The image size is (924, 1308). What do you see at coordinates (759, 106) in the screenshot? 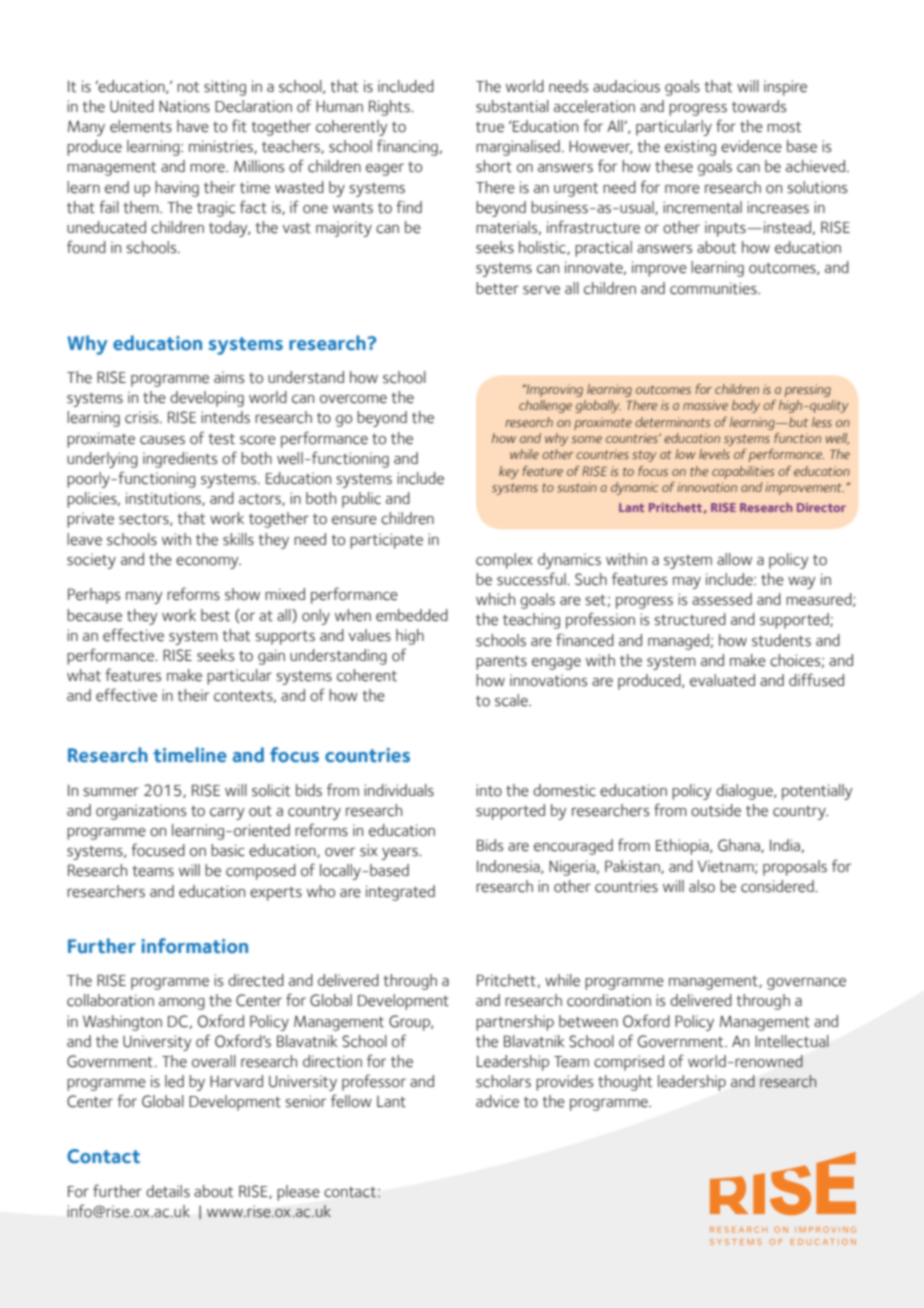
I see `towards` at bounding box center [759, 106].
